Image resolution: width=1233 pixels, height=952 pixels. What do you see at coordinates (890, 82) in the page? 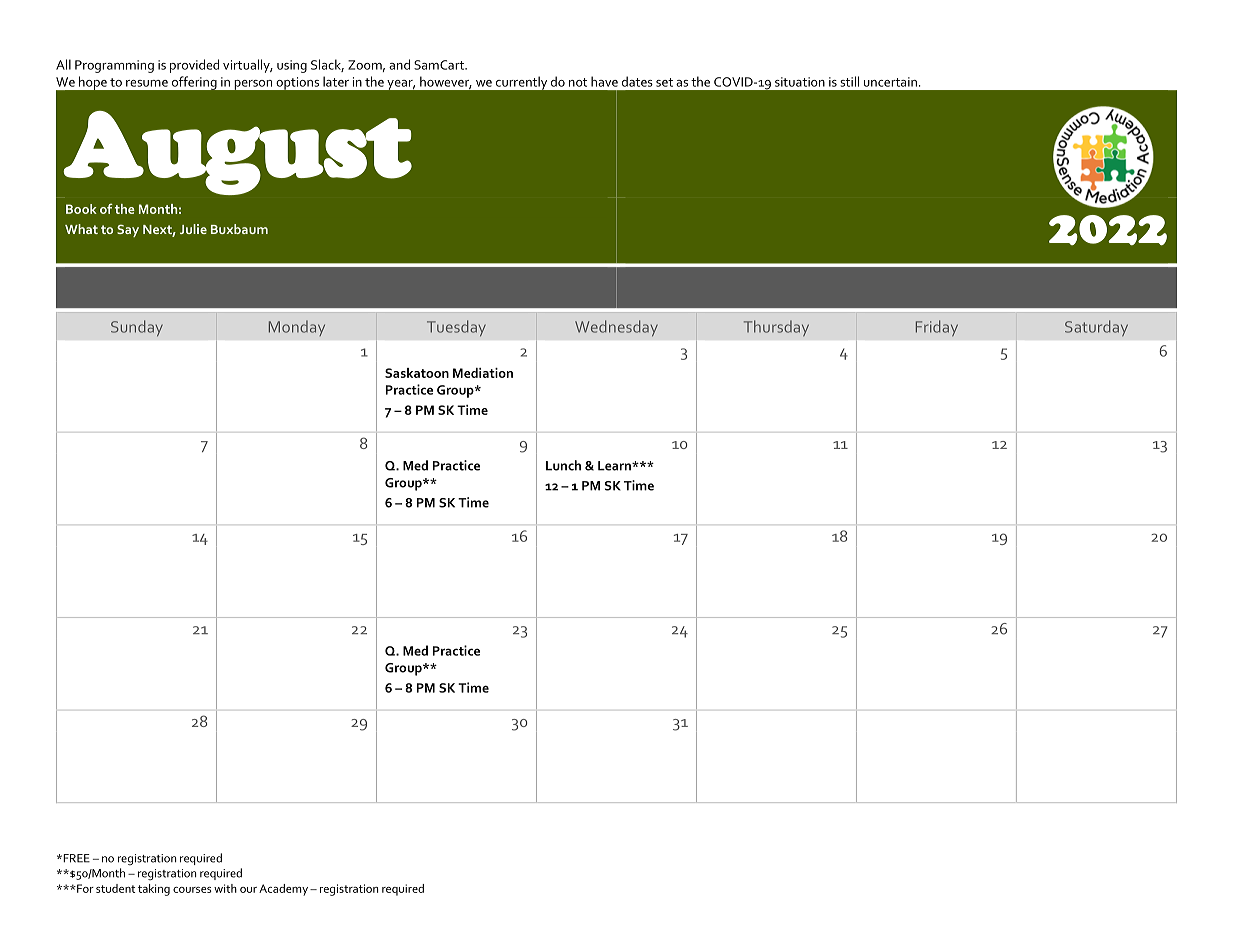
I see `uncertain` at bounding box center [890, 82].
